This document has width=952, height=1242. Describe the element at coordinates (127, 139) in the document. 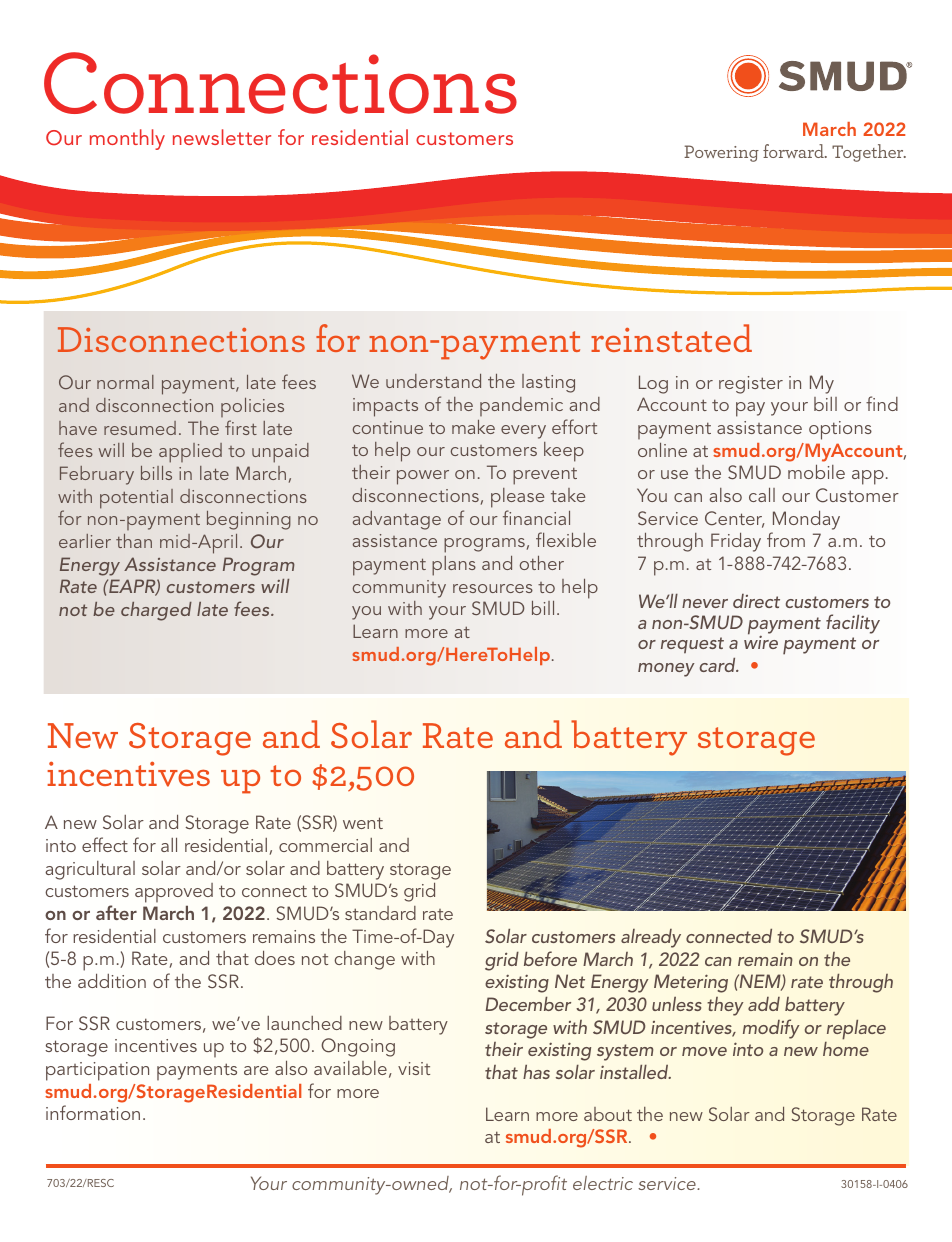

I see `monthly` at that location.
